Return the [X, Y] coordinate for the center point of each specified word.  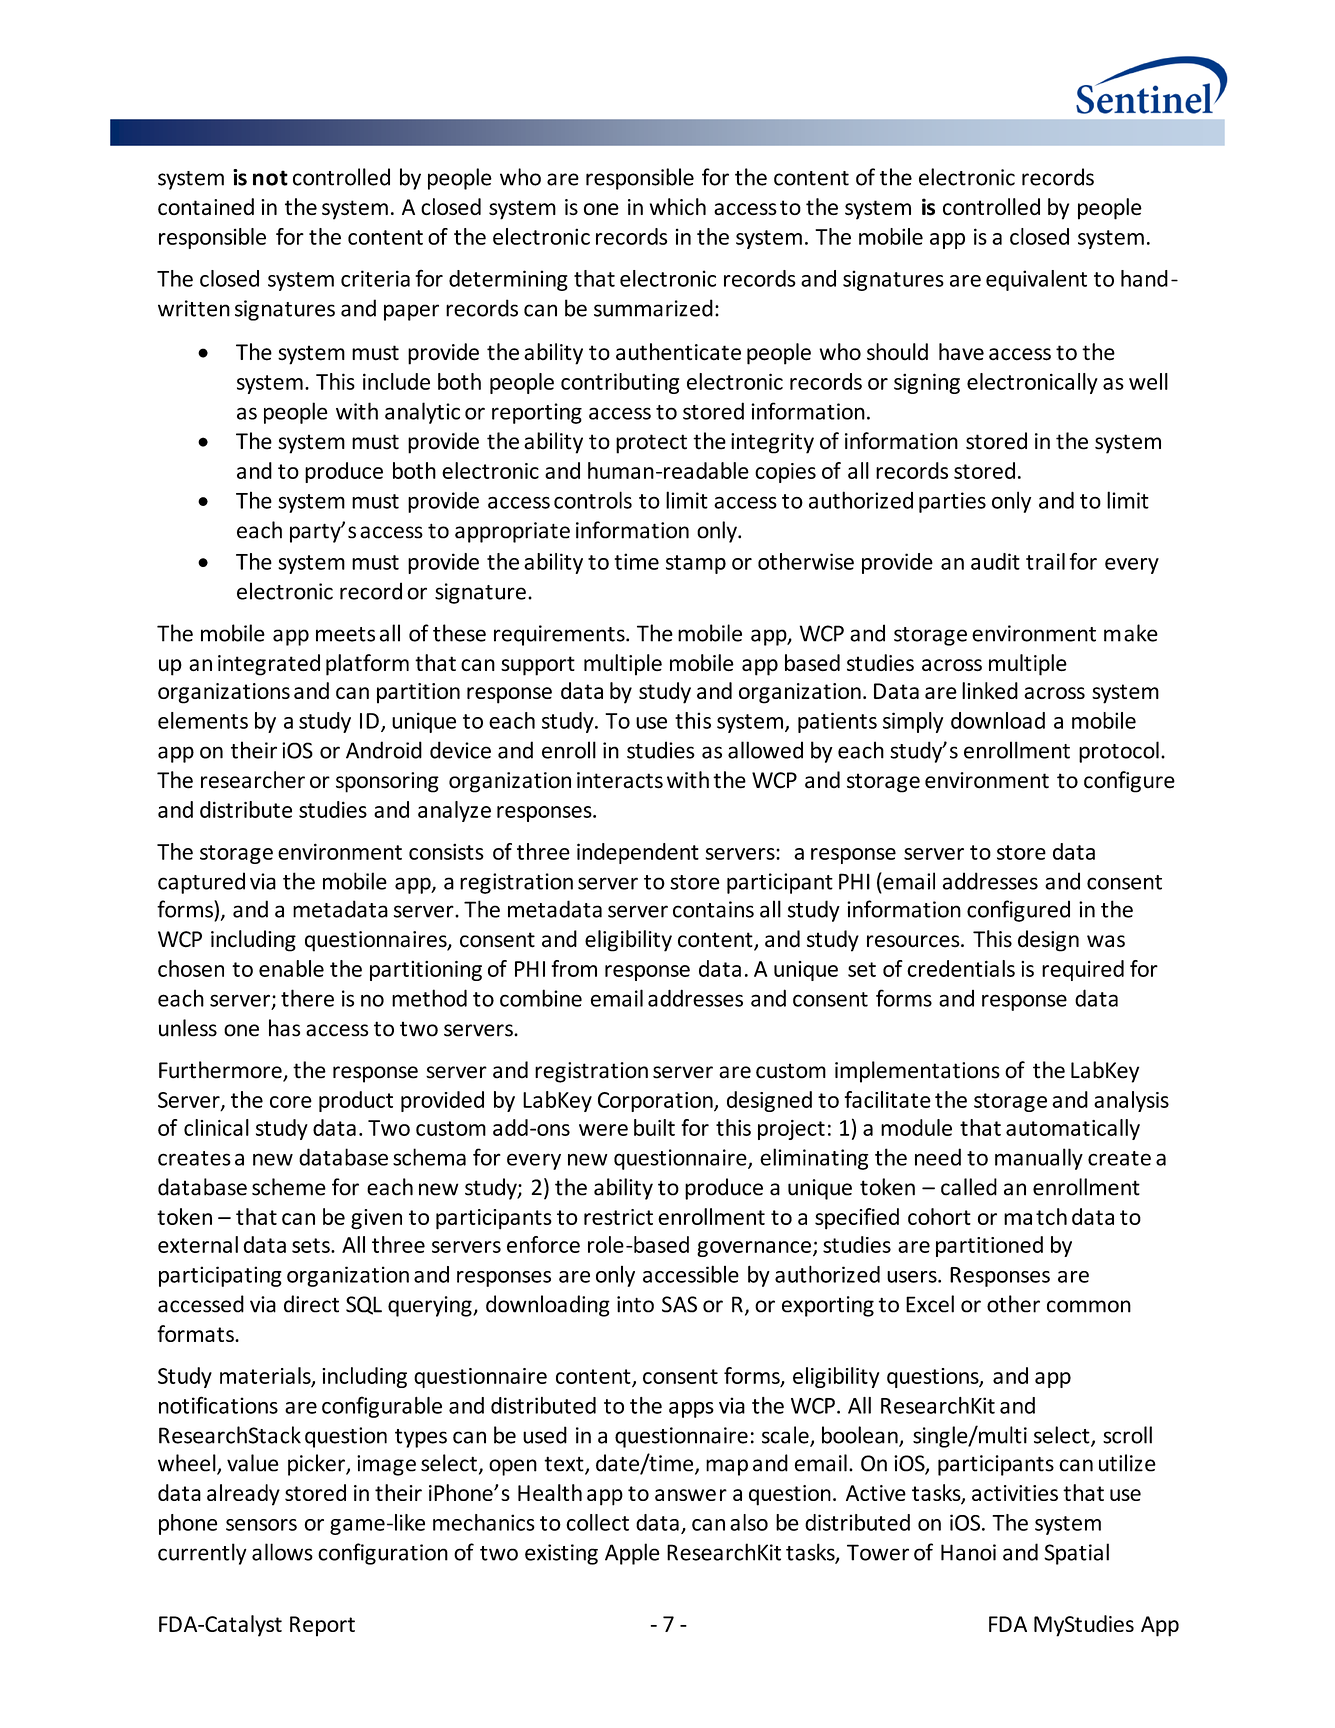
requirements [560, 635]
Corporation [656, 1102]
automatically [1073, 1129]
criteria [375, 278]
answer [691, 1495]
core [291, 1102]
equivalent [1036, 280]
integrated [269, 665]
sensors [261, 1525]
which [678, 206]
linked [990, 690]
